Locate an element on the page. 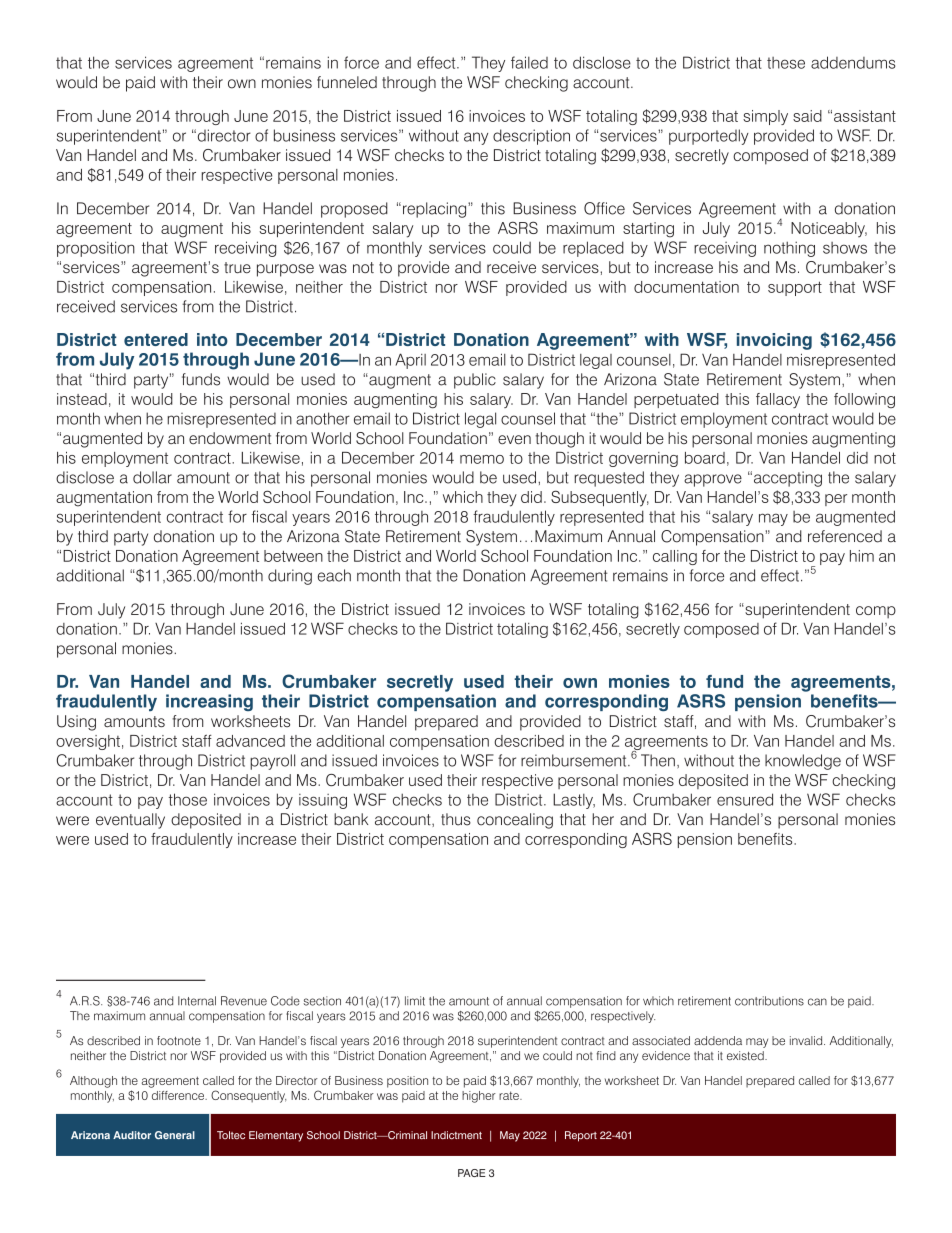 The width and height of the page is (952, 1233). him is located at coordinates (862, 556).
